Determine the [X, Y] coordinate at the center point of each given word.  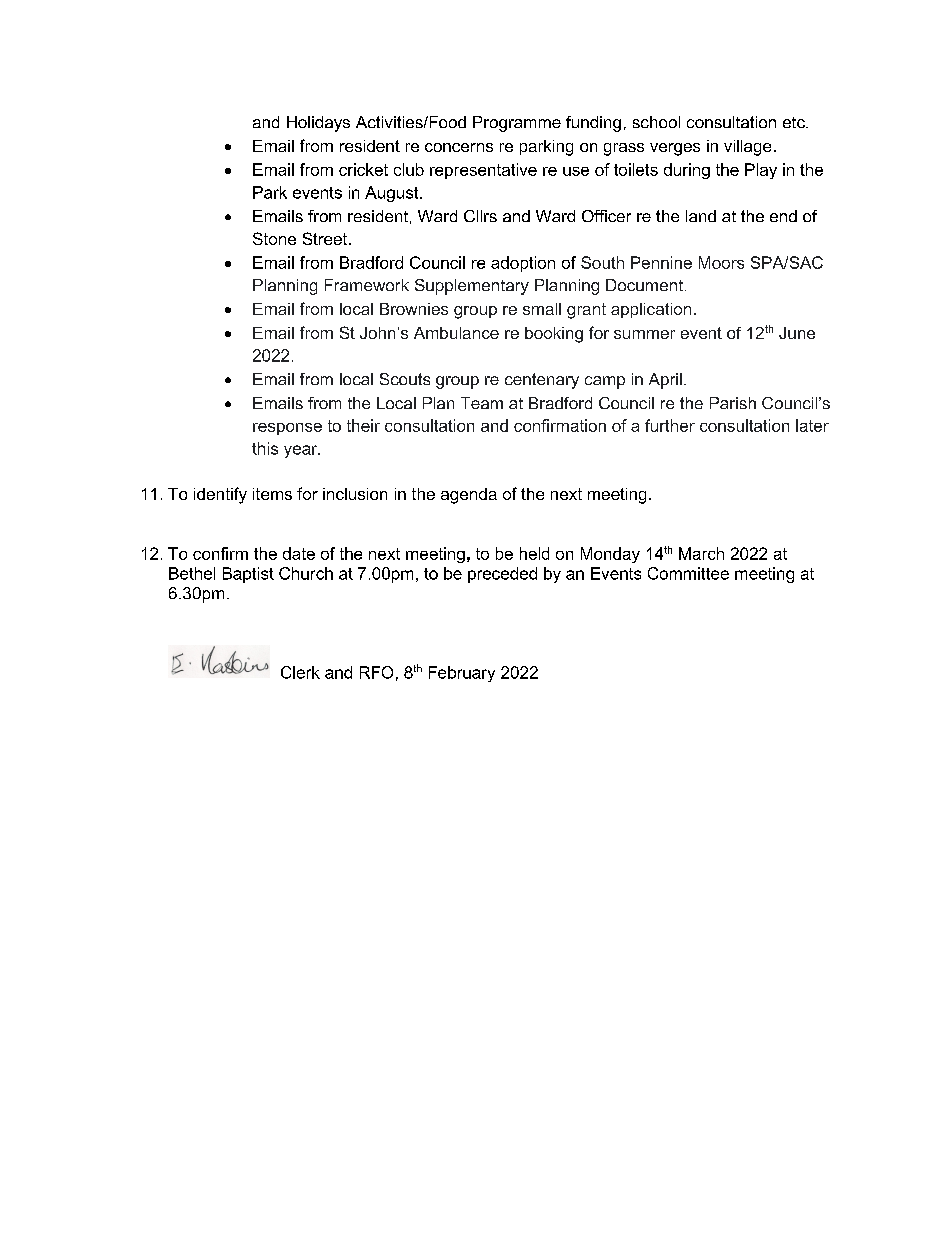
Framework [367, 285]
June [797, 333]
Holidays [318, 124]
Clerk [300, 672]
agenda [469, 496]
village [747, 148]
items [272, 494]
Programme [517, 124]
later [812, 425]
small [542, 309]
